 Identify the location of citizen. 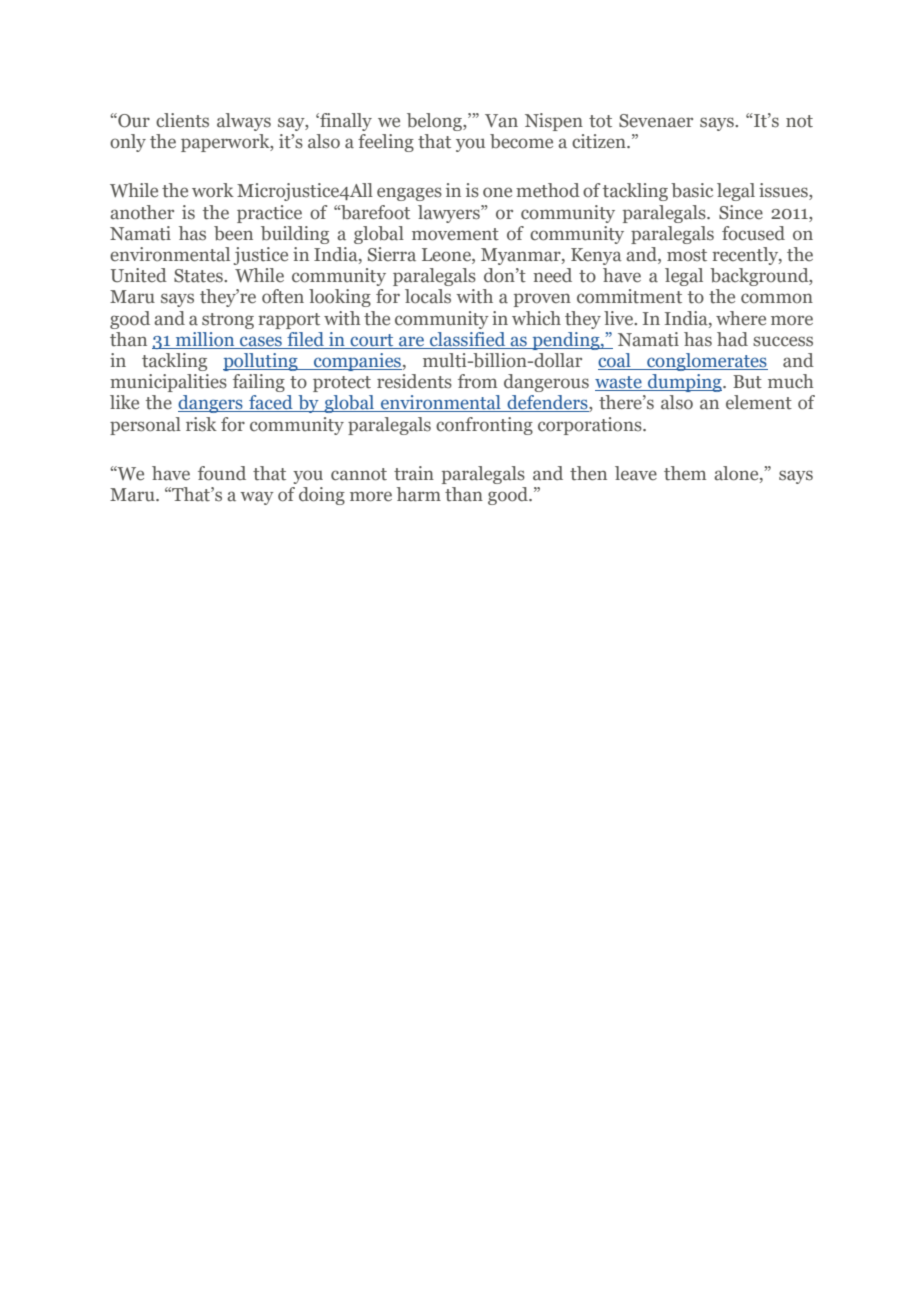
(600, 141).
